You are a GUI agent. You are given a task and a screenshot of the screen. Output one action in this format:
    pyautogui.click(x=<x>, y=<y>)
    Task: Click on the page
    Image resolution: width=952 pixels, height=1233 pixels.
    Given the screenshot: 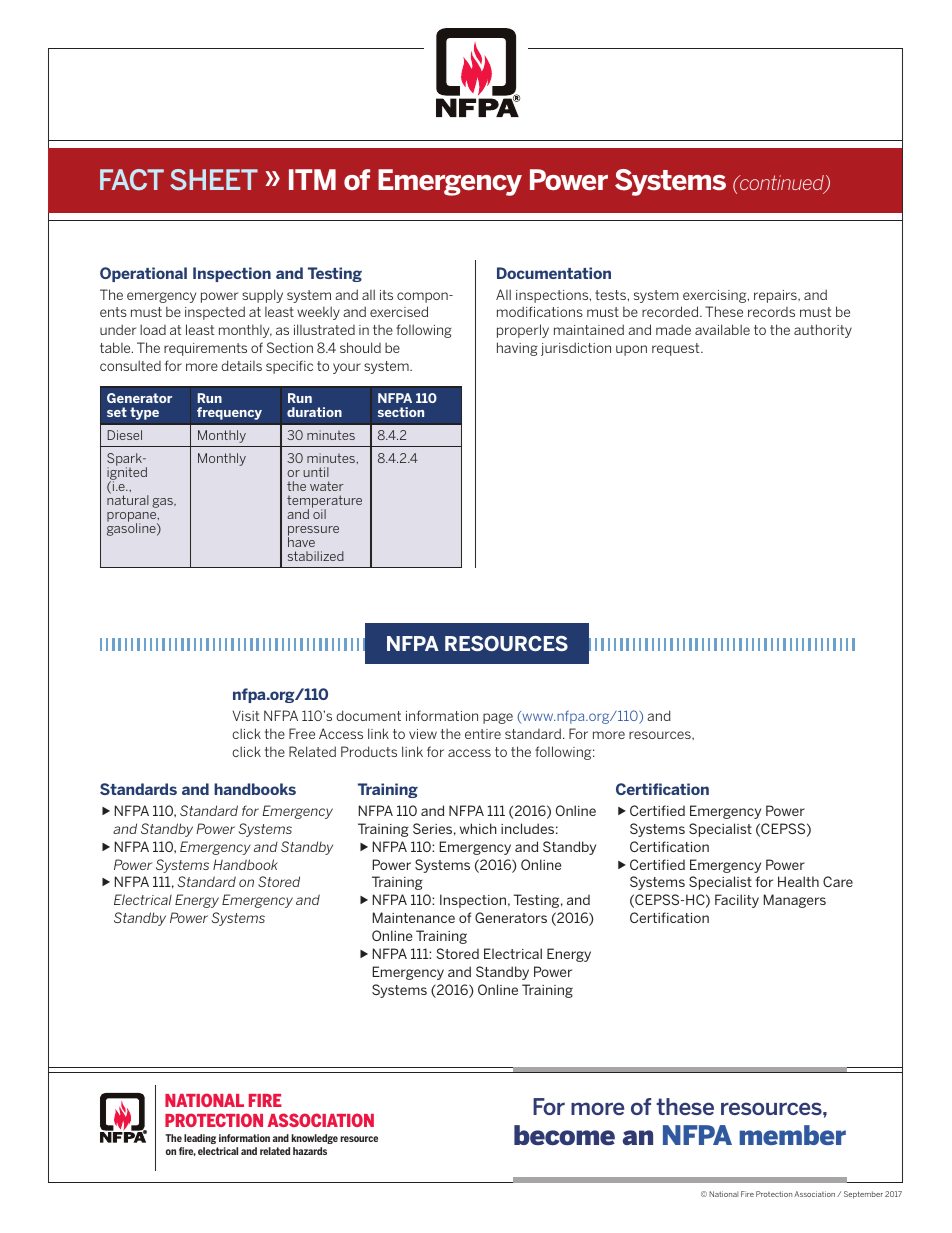 What is the action you would take?
    pyautogui.click(x=498, y=718)
